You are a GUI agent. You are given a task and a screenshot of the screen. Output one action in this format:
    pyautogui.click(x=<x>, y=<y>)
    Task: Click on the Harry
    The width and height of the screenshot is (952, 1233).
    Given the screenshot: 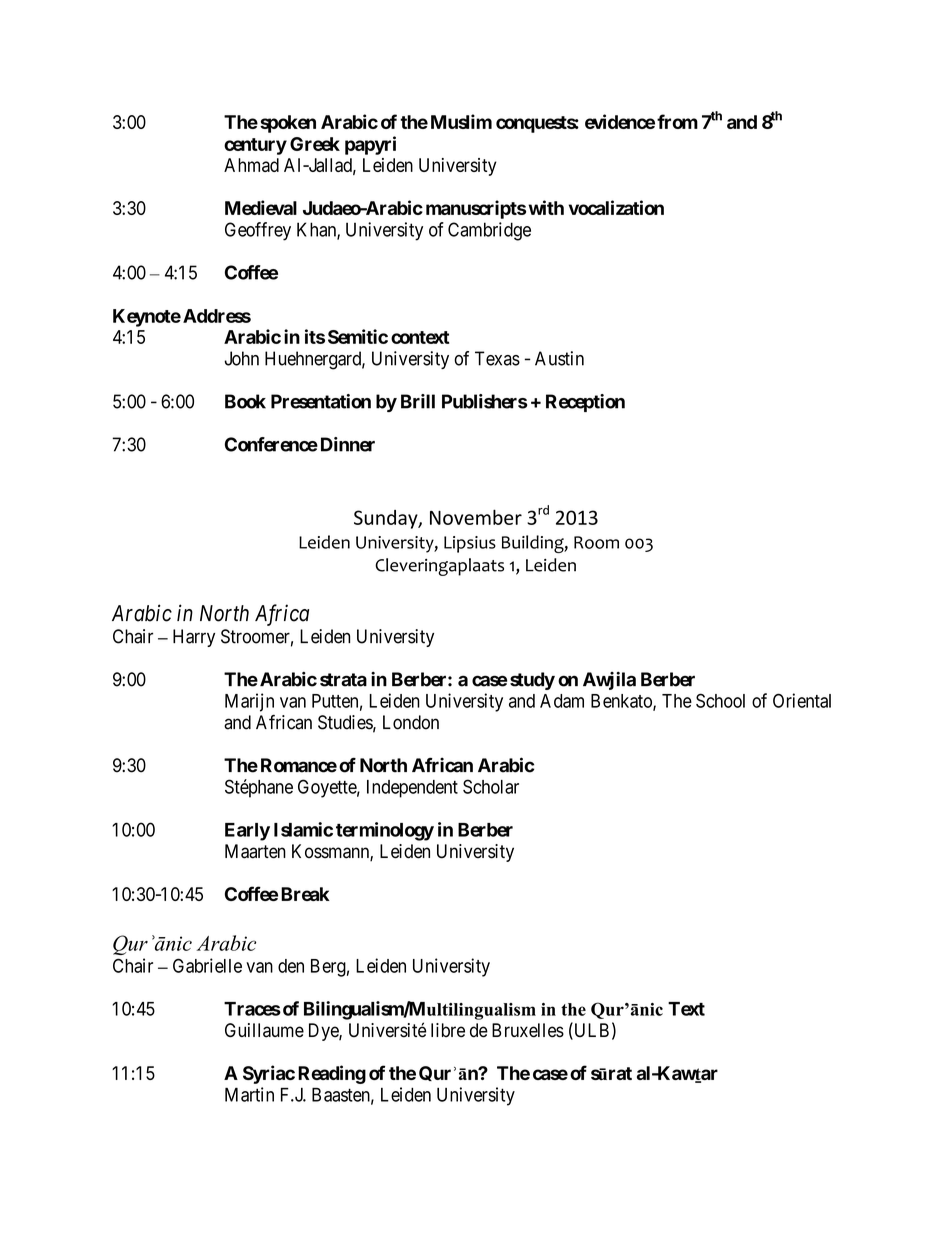 What is the action you would take?
    pyautogui.click(x=194, y=638)
